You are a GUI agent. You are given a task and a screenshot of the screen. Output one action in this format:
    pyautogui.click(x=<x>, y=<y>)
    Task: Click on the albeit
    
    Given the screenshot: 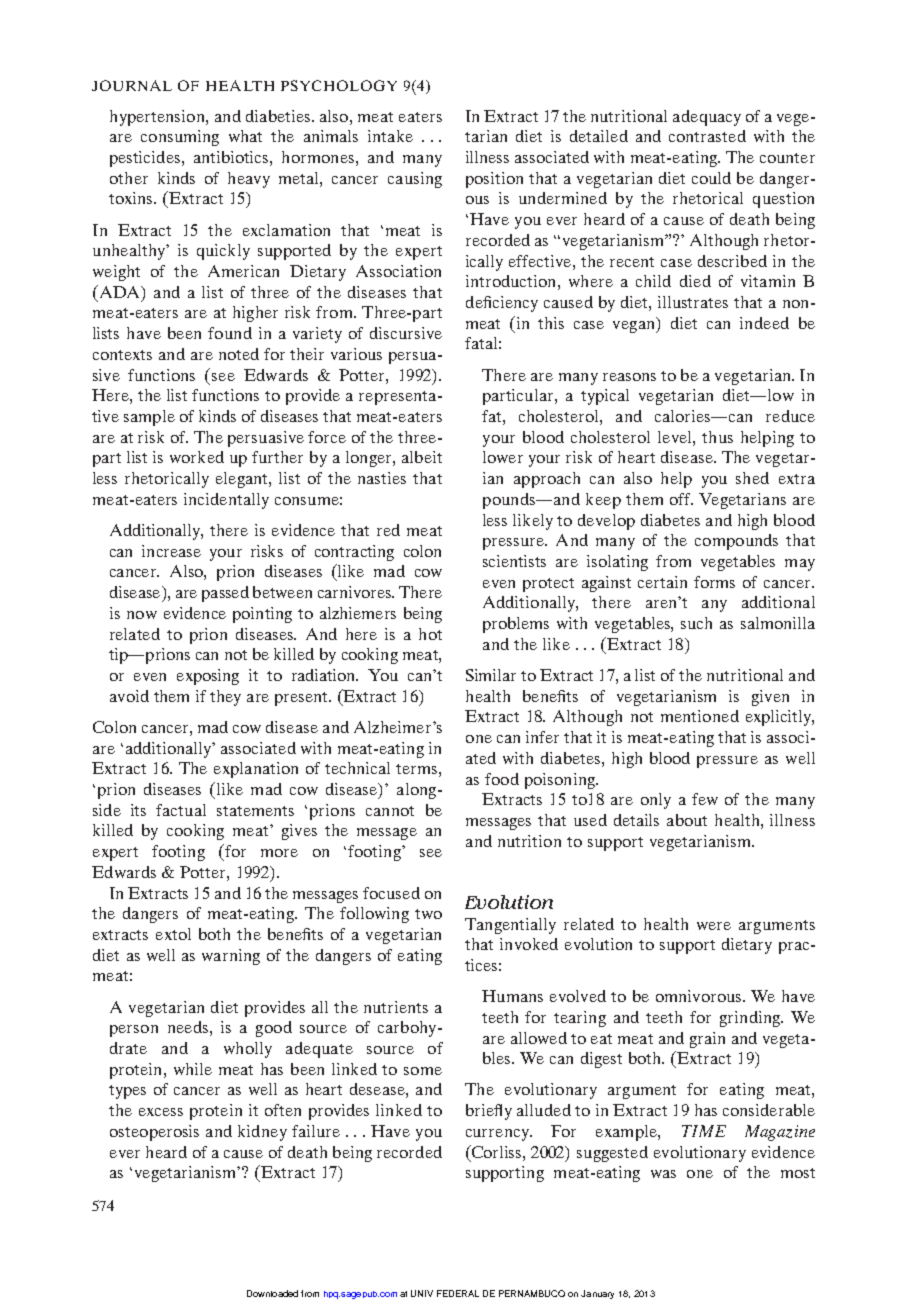 What is the action you would take?
    pyautogui.click(x=422, y=457)
